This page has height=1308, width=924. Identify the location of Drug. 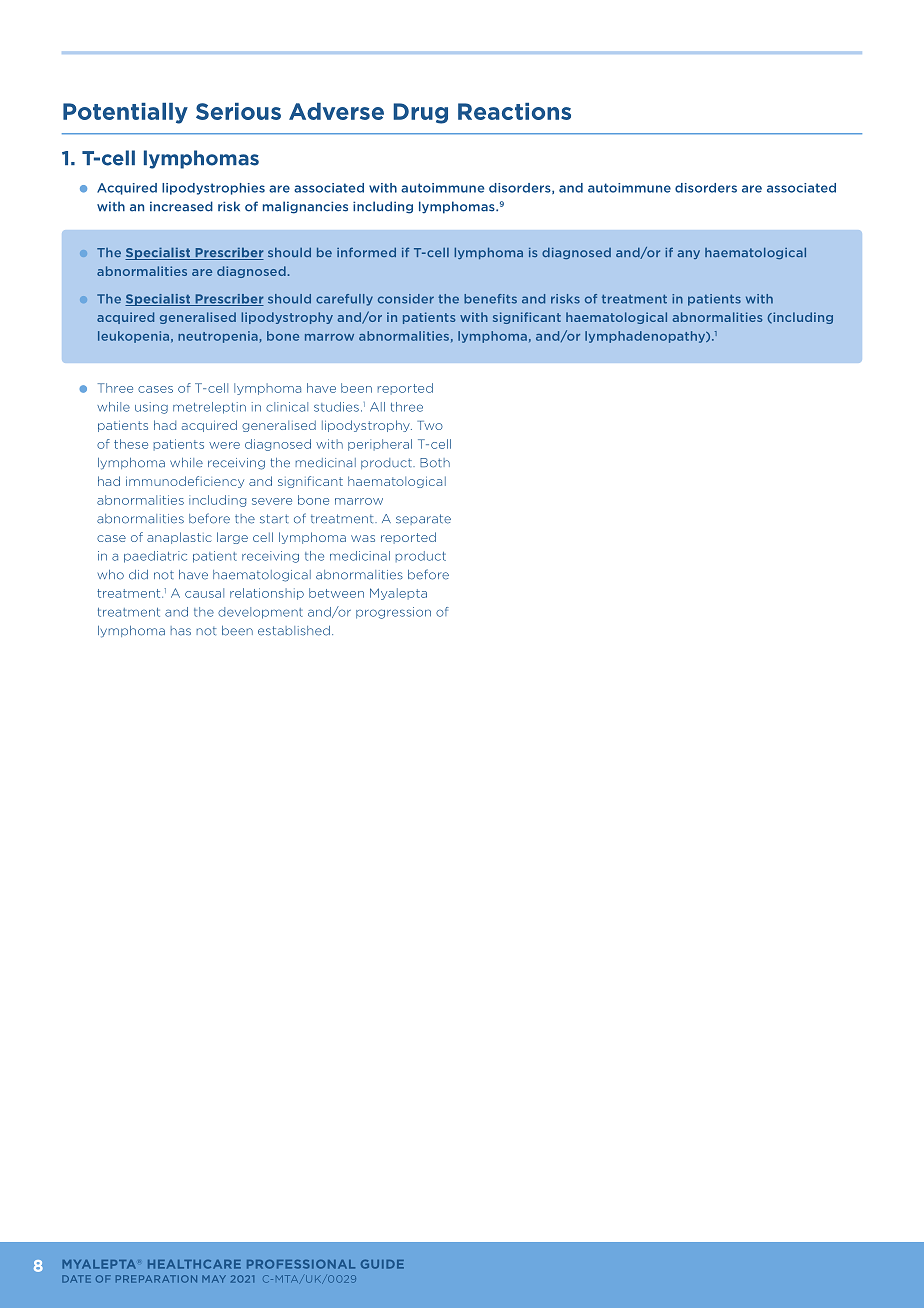
(420, 113).
